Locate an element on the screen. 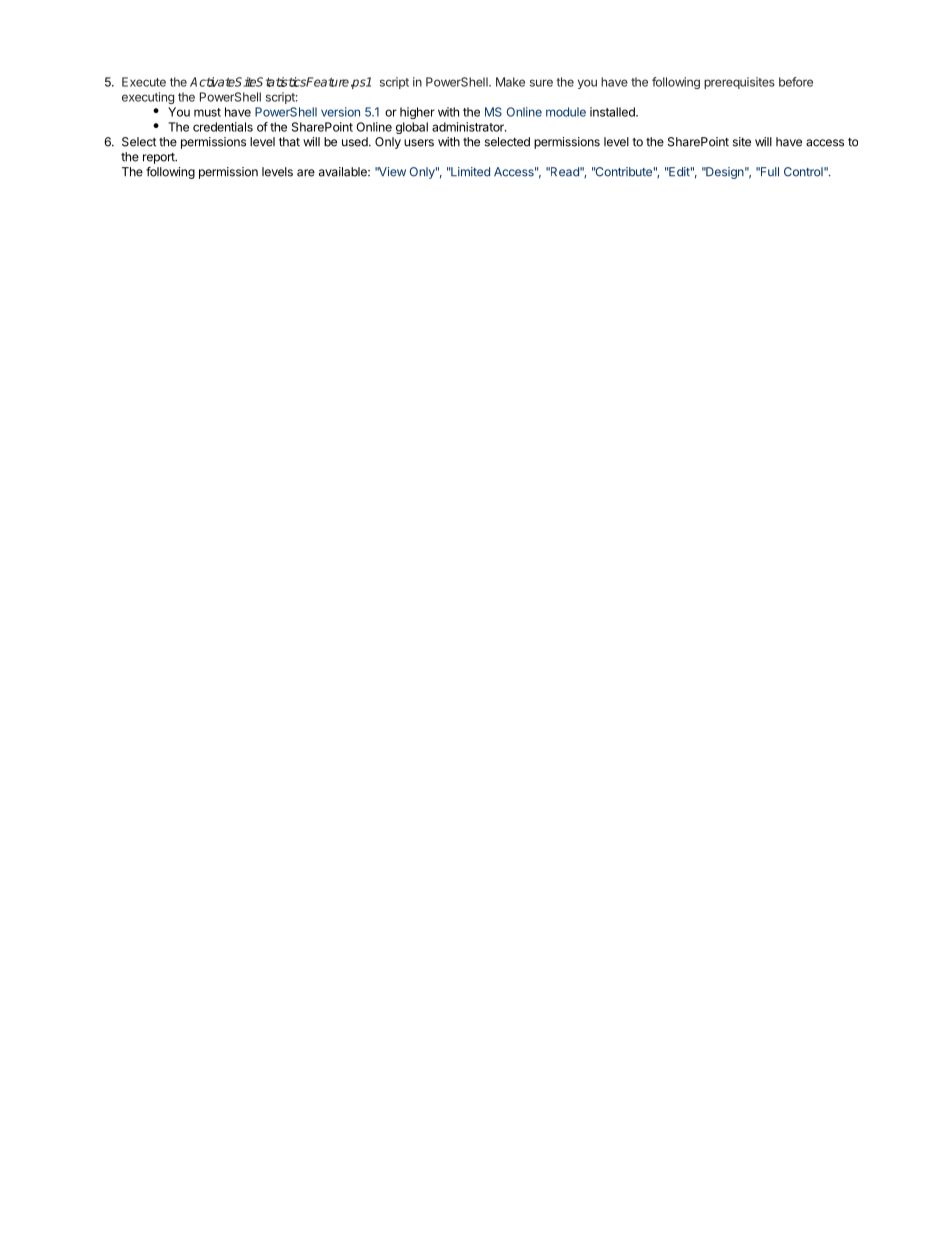 The height and width of the screenshot is (1233, 952). module is located at coordinates (566, 112).
